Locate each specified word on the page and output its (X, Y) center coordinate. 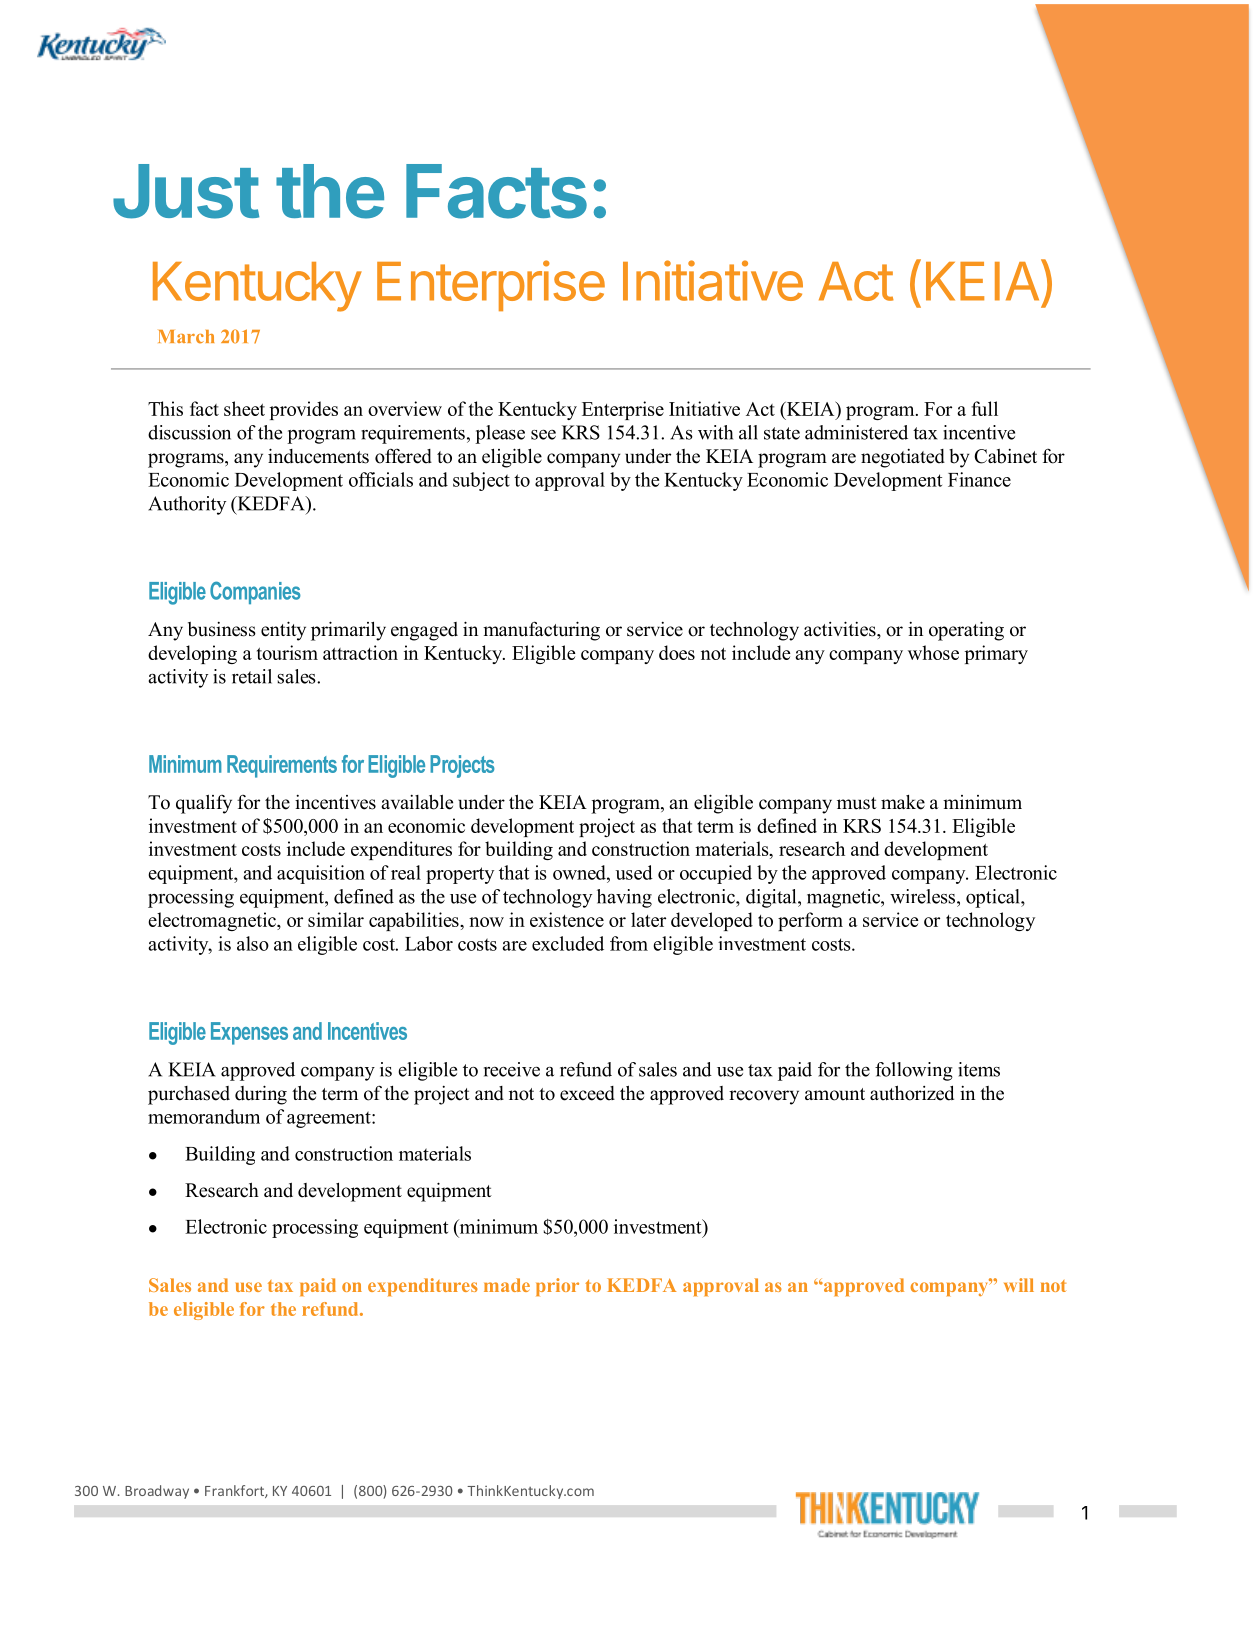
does (677, 652)
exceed (587, 1093)
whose (933, 652)
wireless (924, 896)
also (253, 943)
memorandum (204, 1116)
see (543, 434)
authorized (912, 1093)
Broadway (157, 1492)
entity (283, 631)
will (1019, 1285)
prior (557, 1287)
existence (567, 919)
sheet (244, 408)
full (984, 408)
